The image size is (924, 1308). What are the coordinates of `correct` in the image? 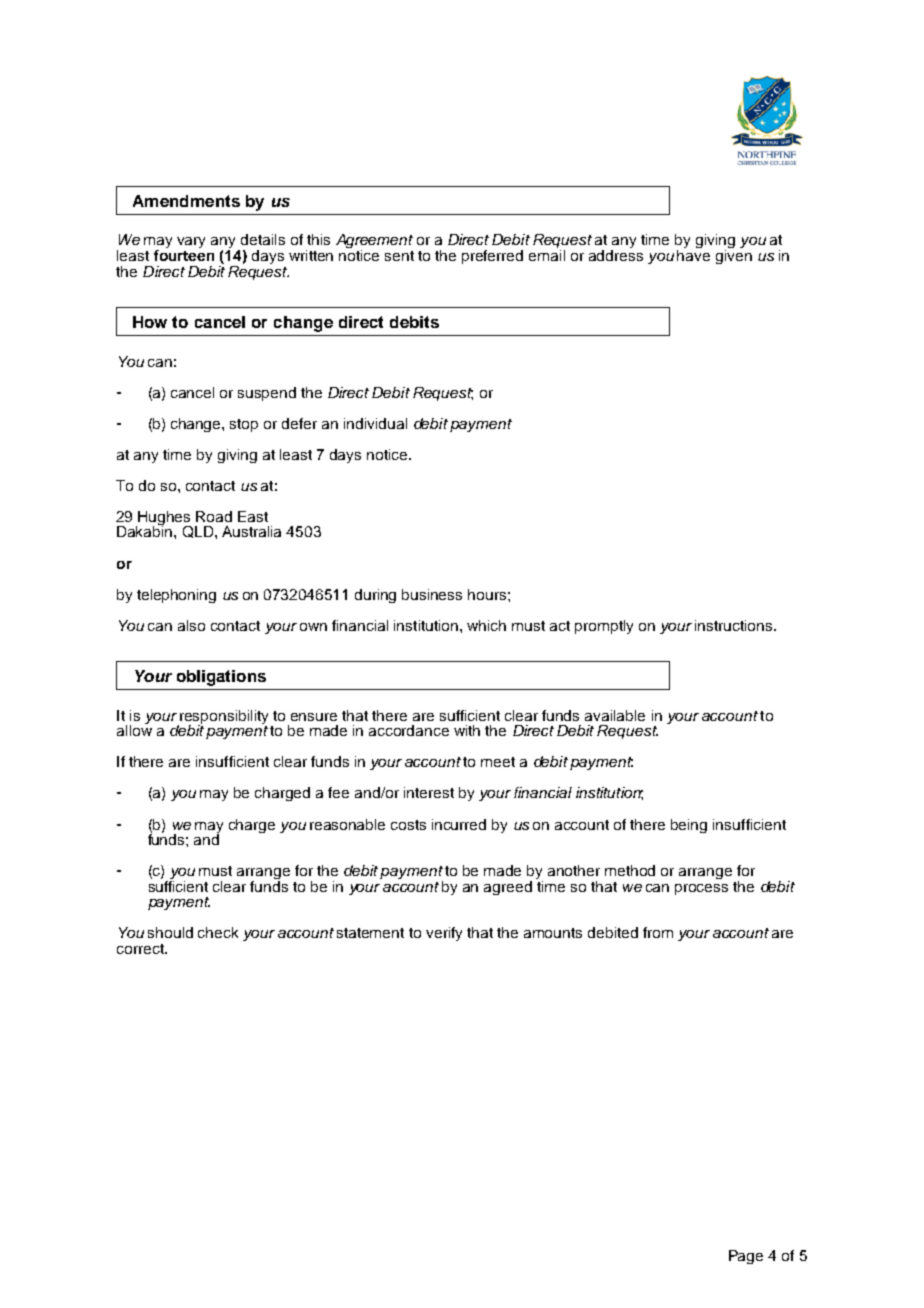 It's located at (141, 949).
